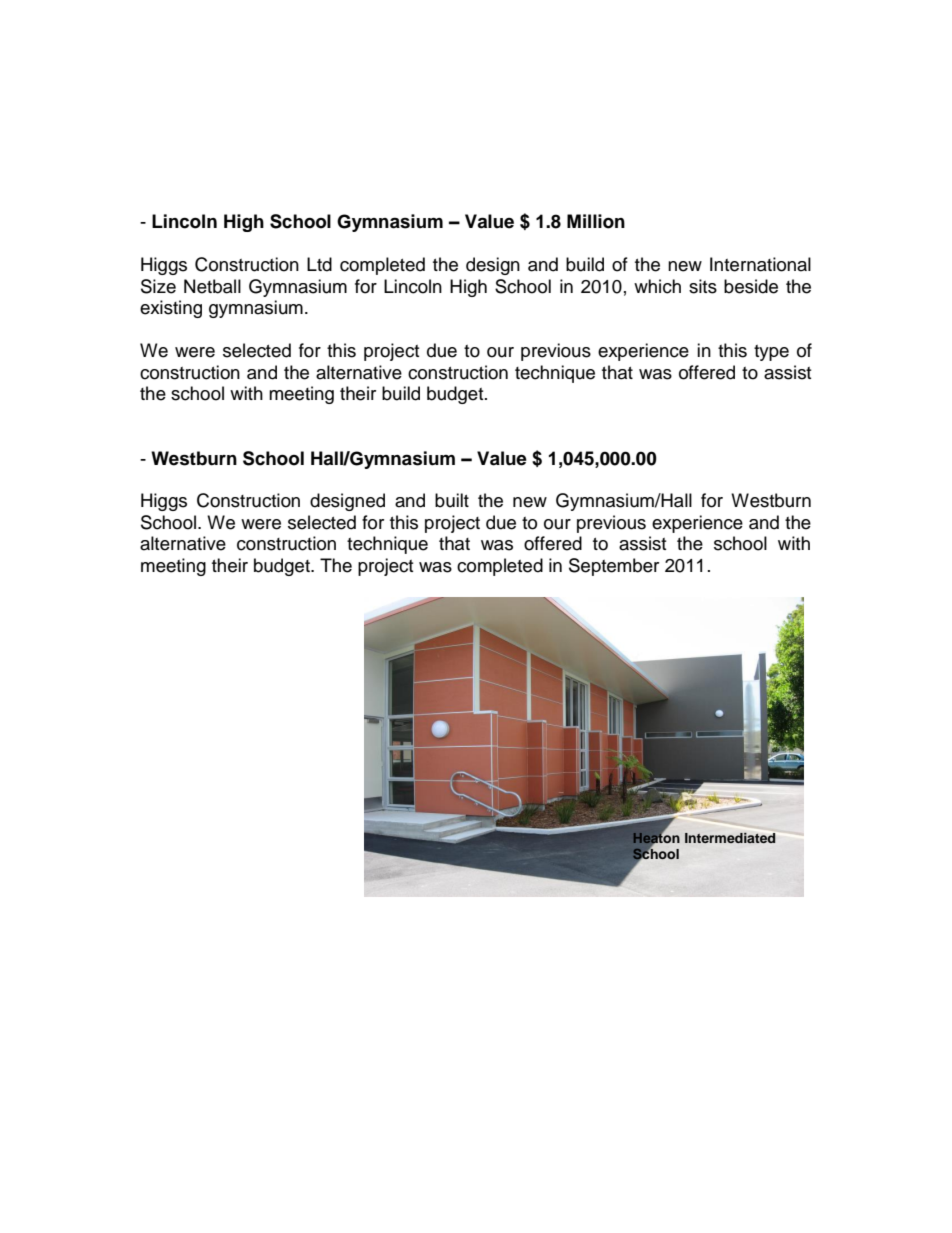 The height and width of the document is (1233, 952). Describe the element at coordinates (319, 264) in the document. I see `Ltd` at that location.
